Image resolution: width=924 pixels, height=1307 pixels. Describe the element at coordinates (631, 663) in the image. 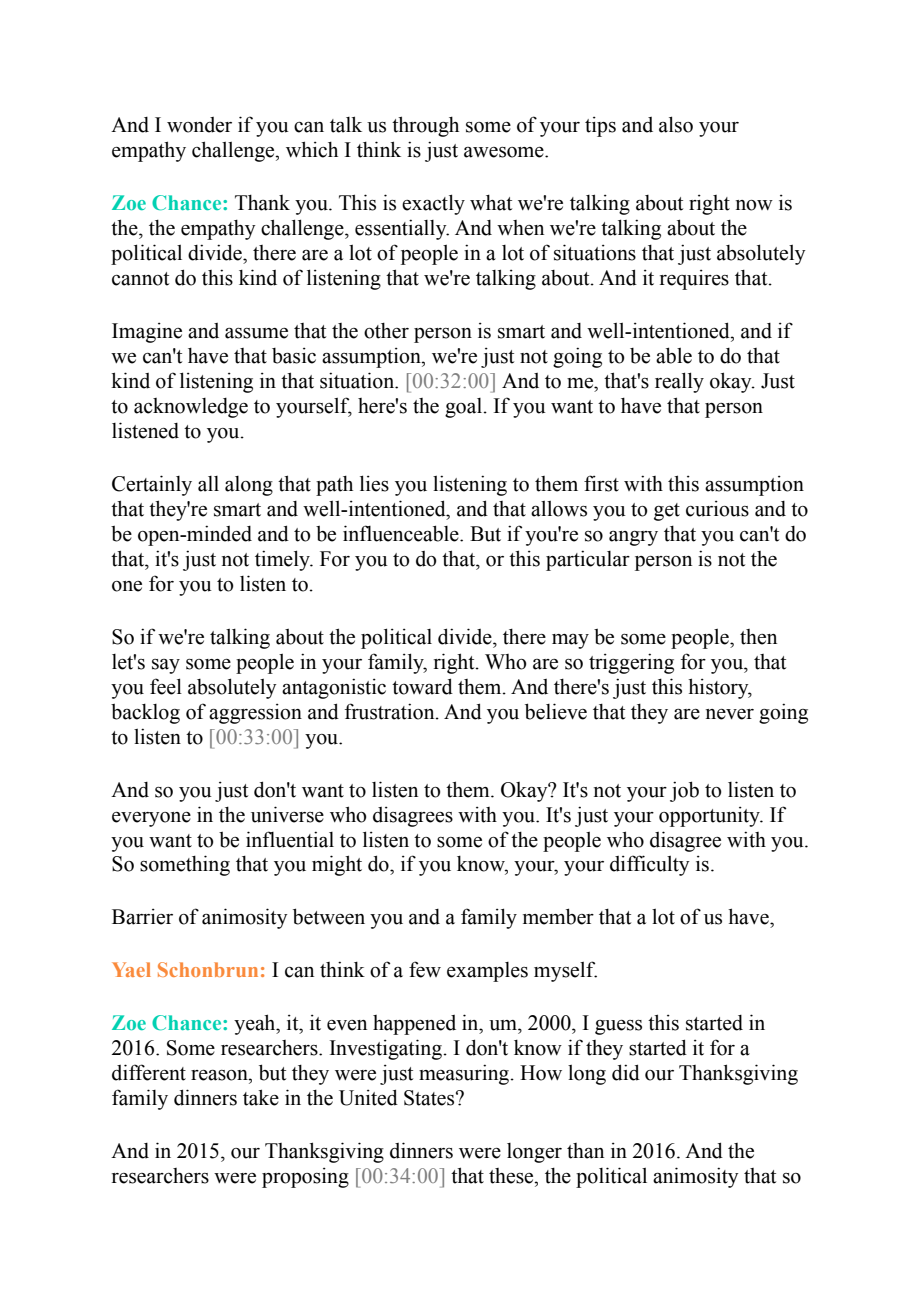

I see `triggering` at that location.
